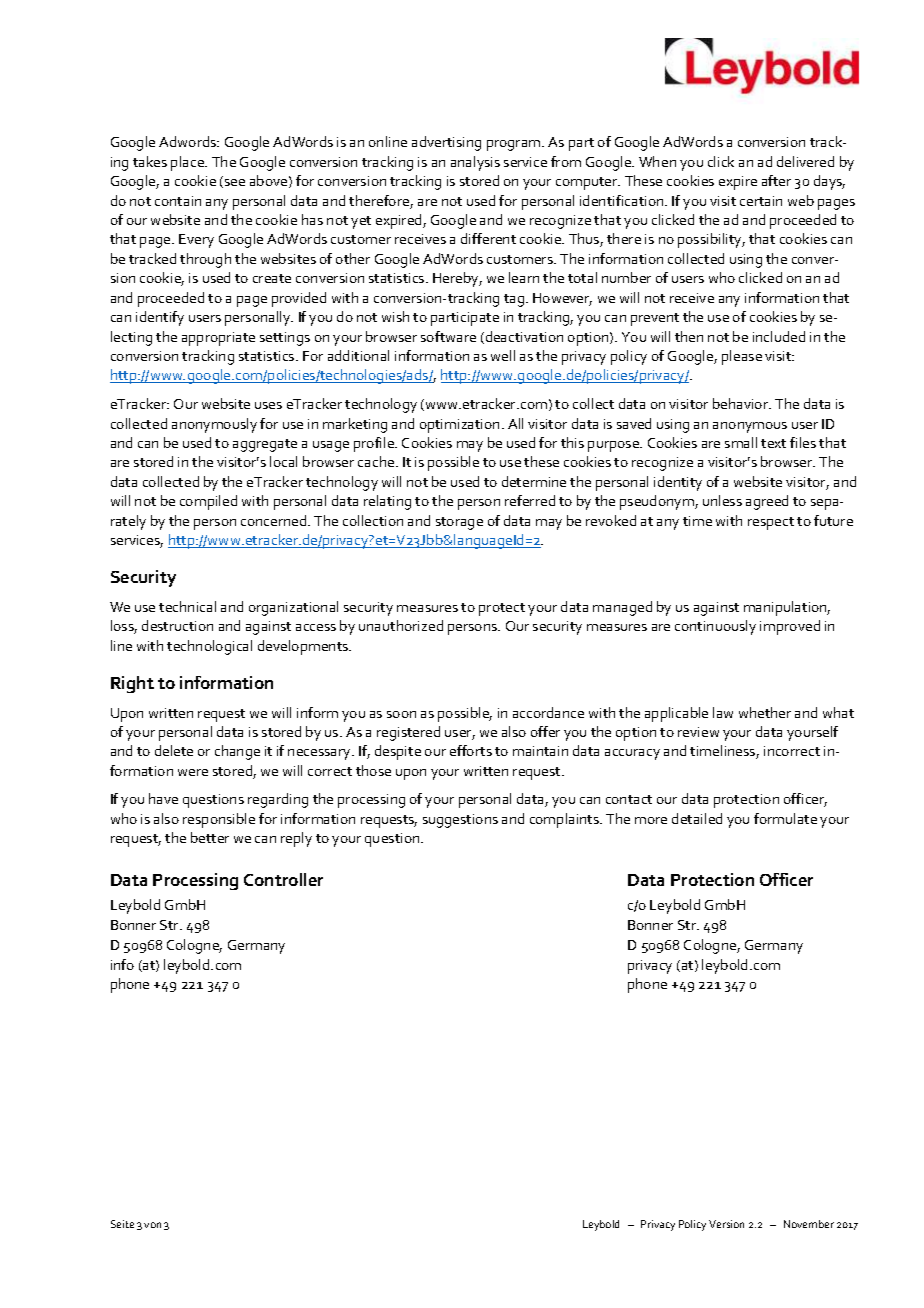 The height and width of the document is (1308, 924). What do you see at coordinates (548, 712) in the document?
I see `accordance` at bounding box center [548, 712].
